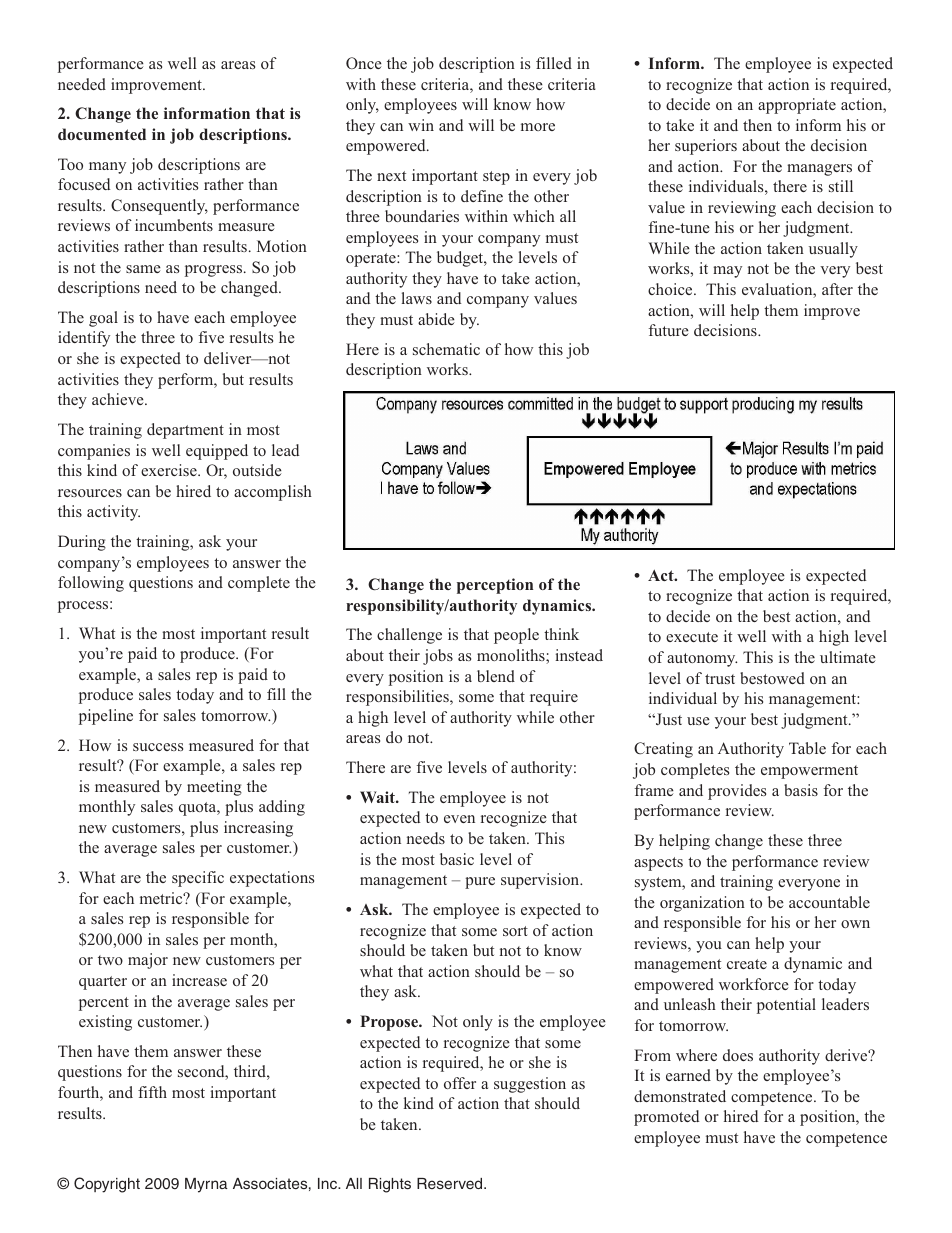 The image size is (952, 1233). Describe the element at coordinates (702, 904) in the screenshot. I see `organization` at that location.
